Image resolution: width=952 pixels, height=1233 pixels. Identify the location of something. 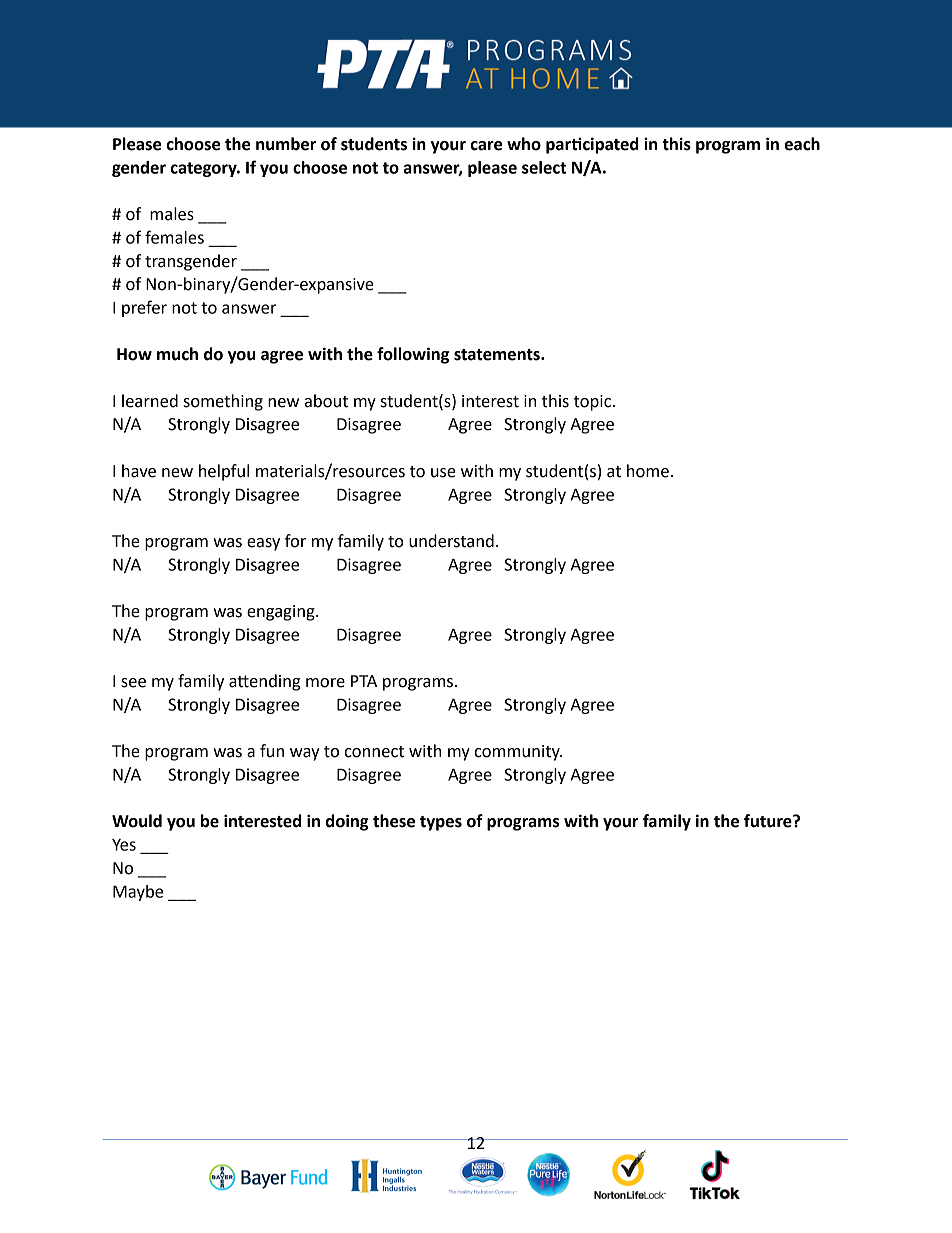
(223, 402).
